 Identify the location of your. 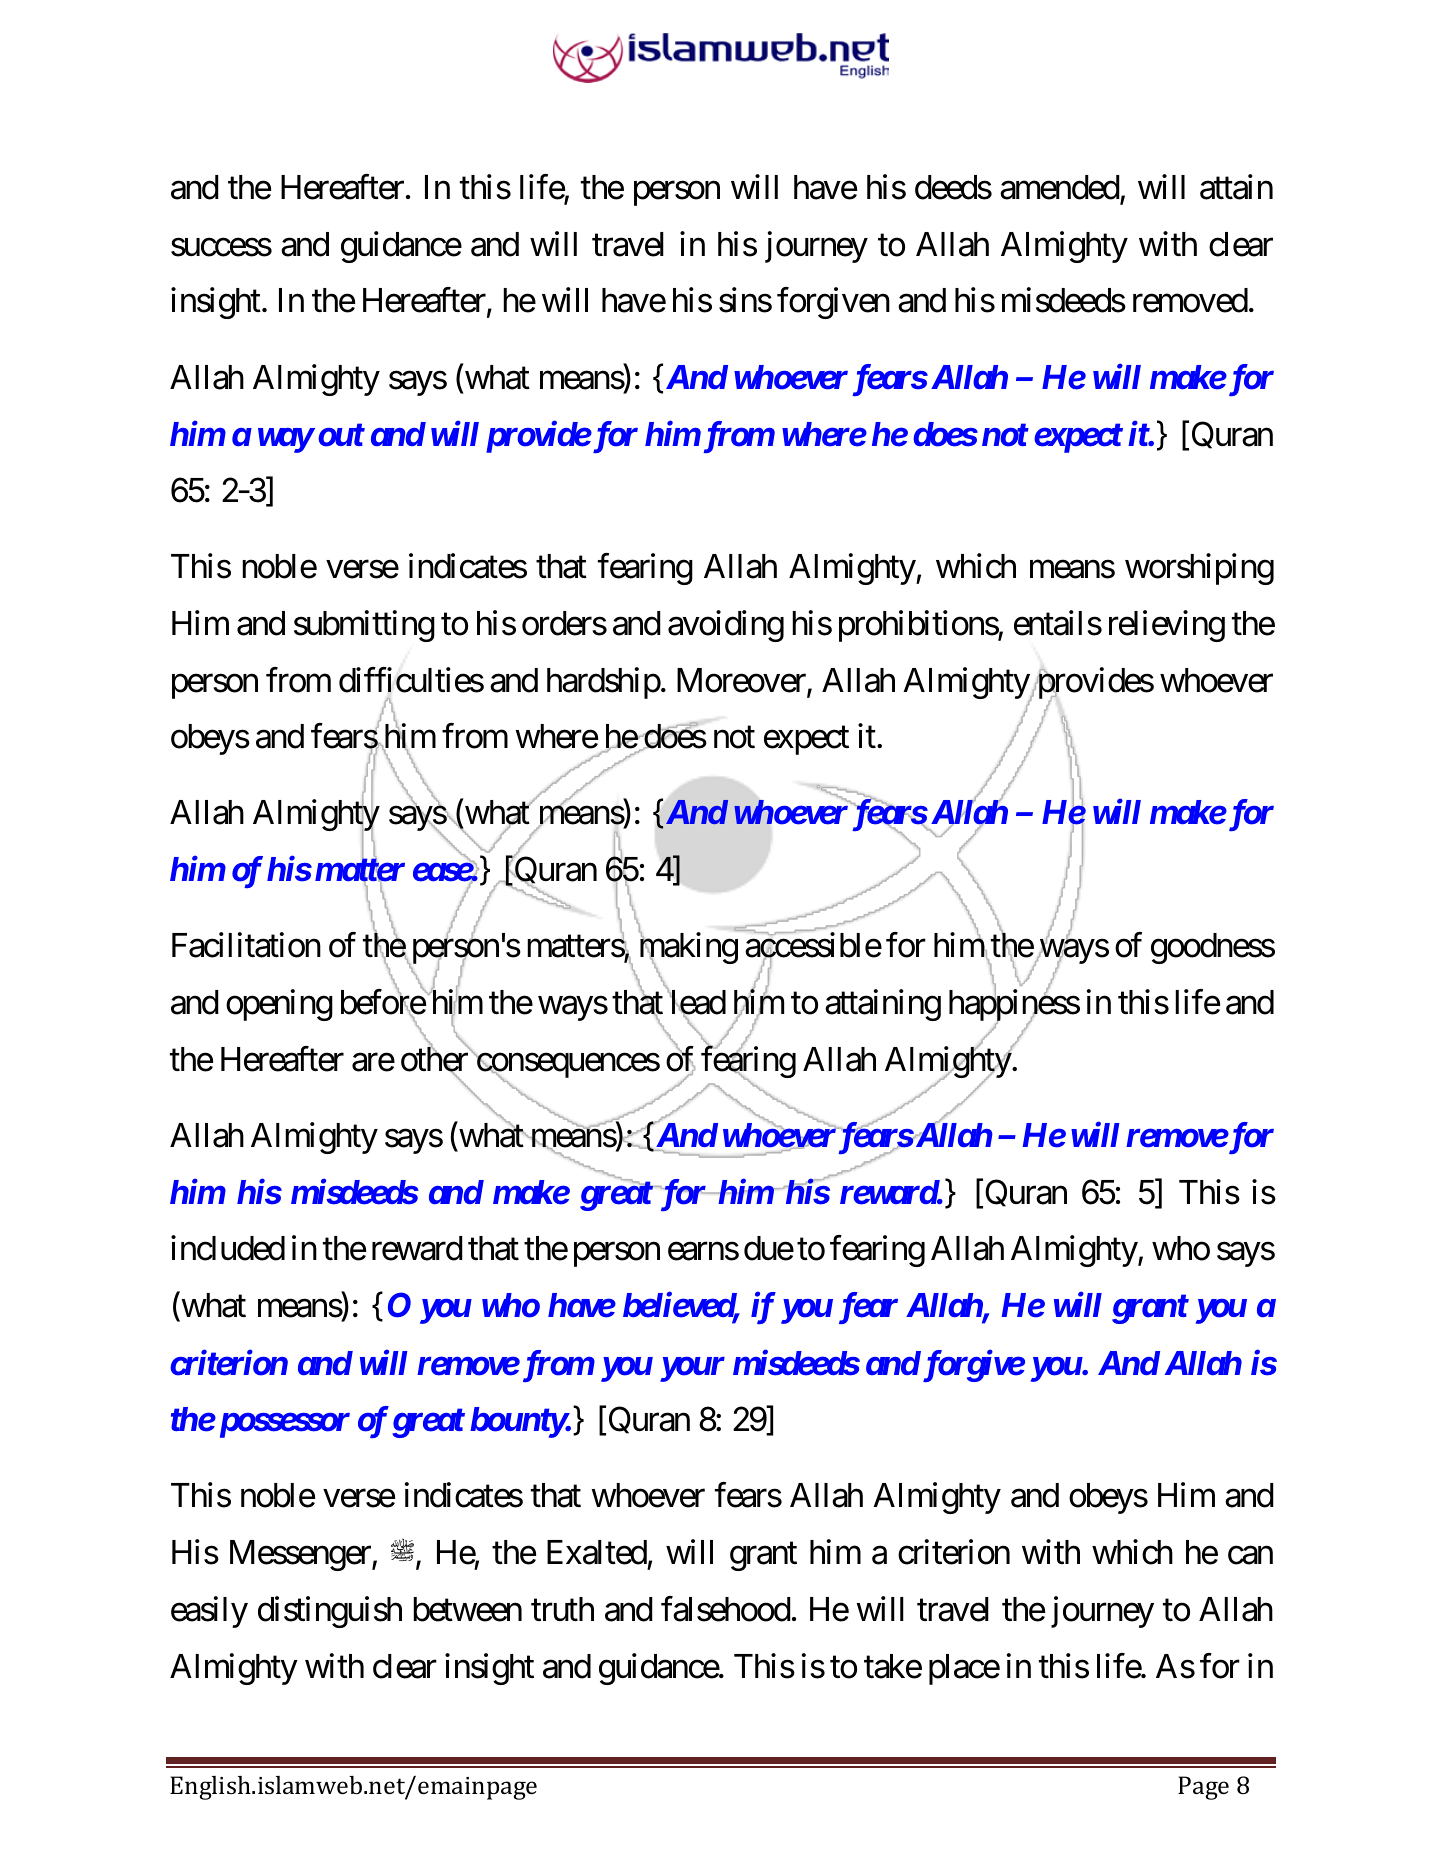
(692, 1370).
